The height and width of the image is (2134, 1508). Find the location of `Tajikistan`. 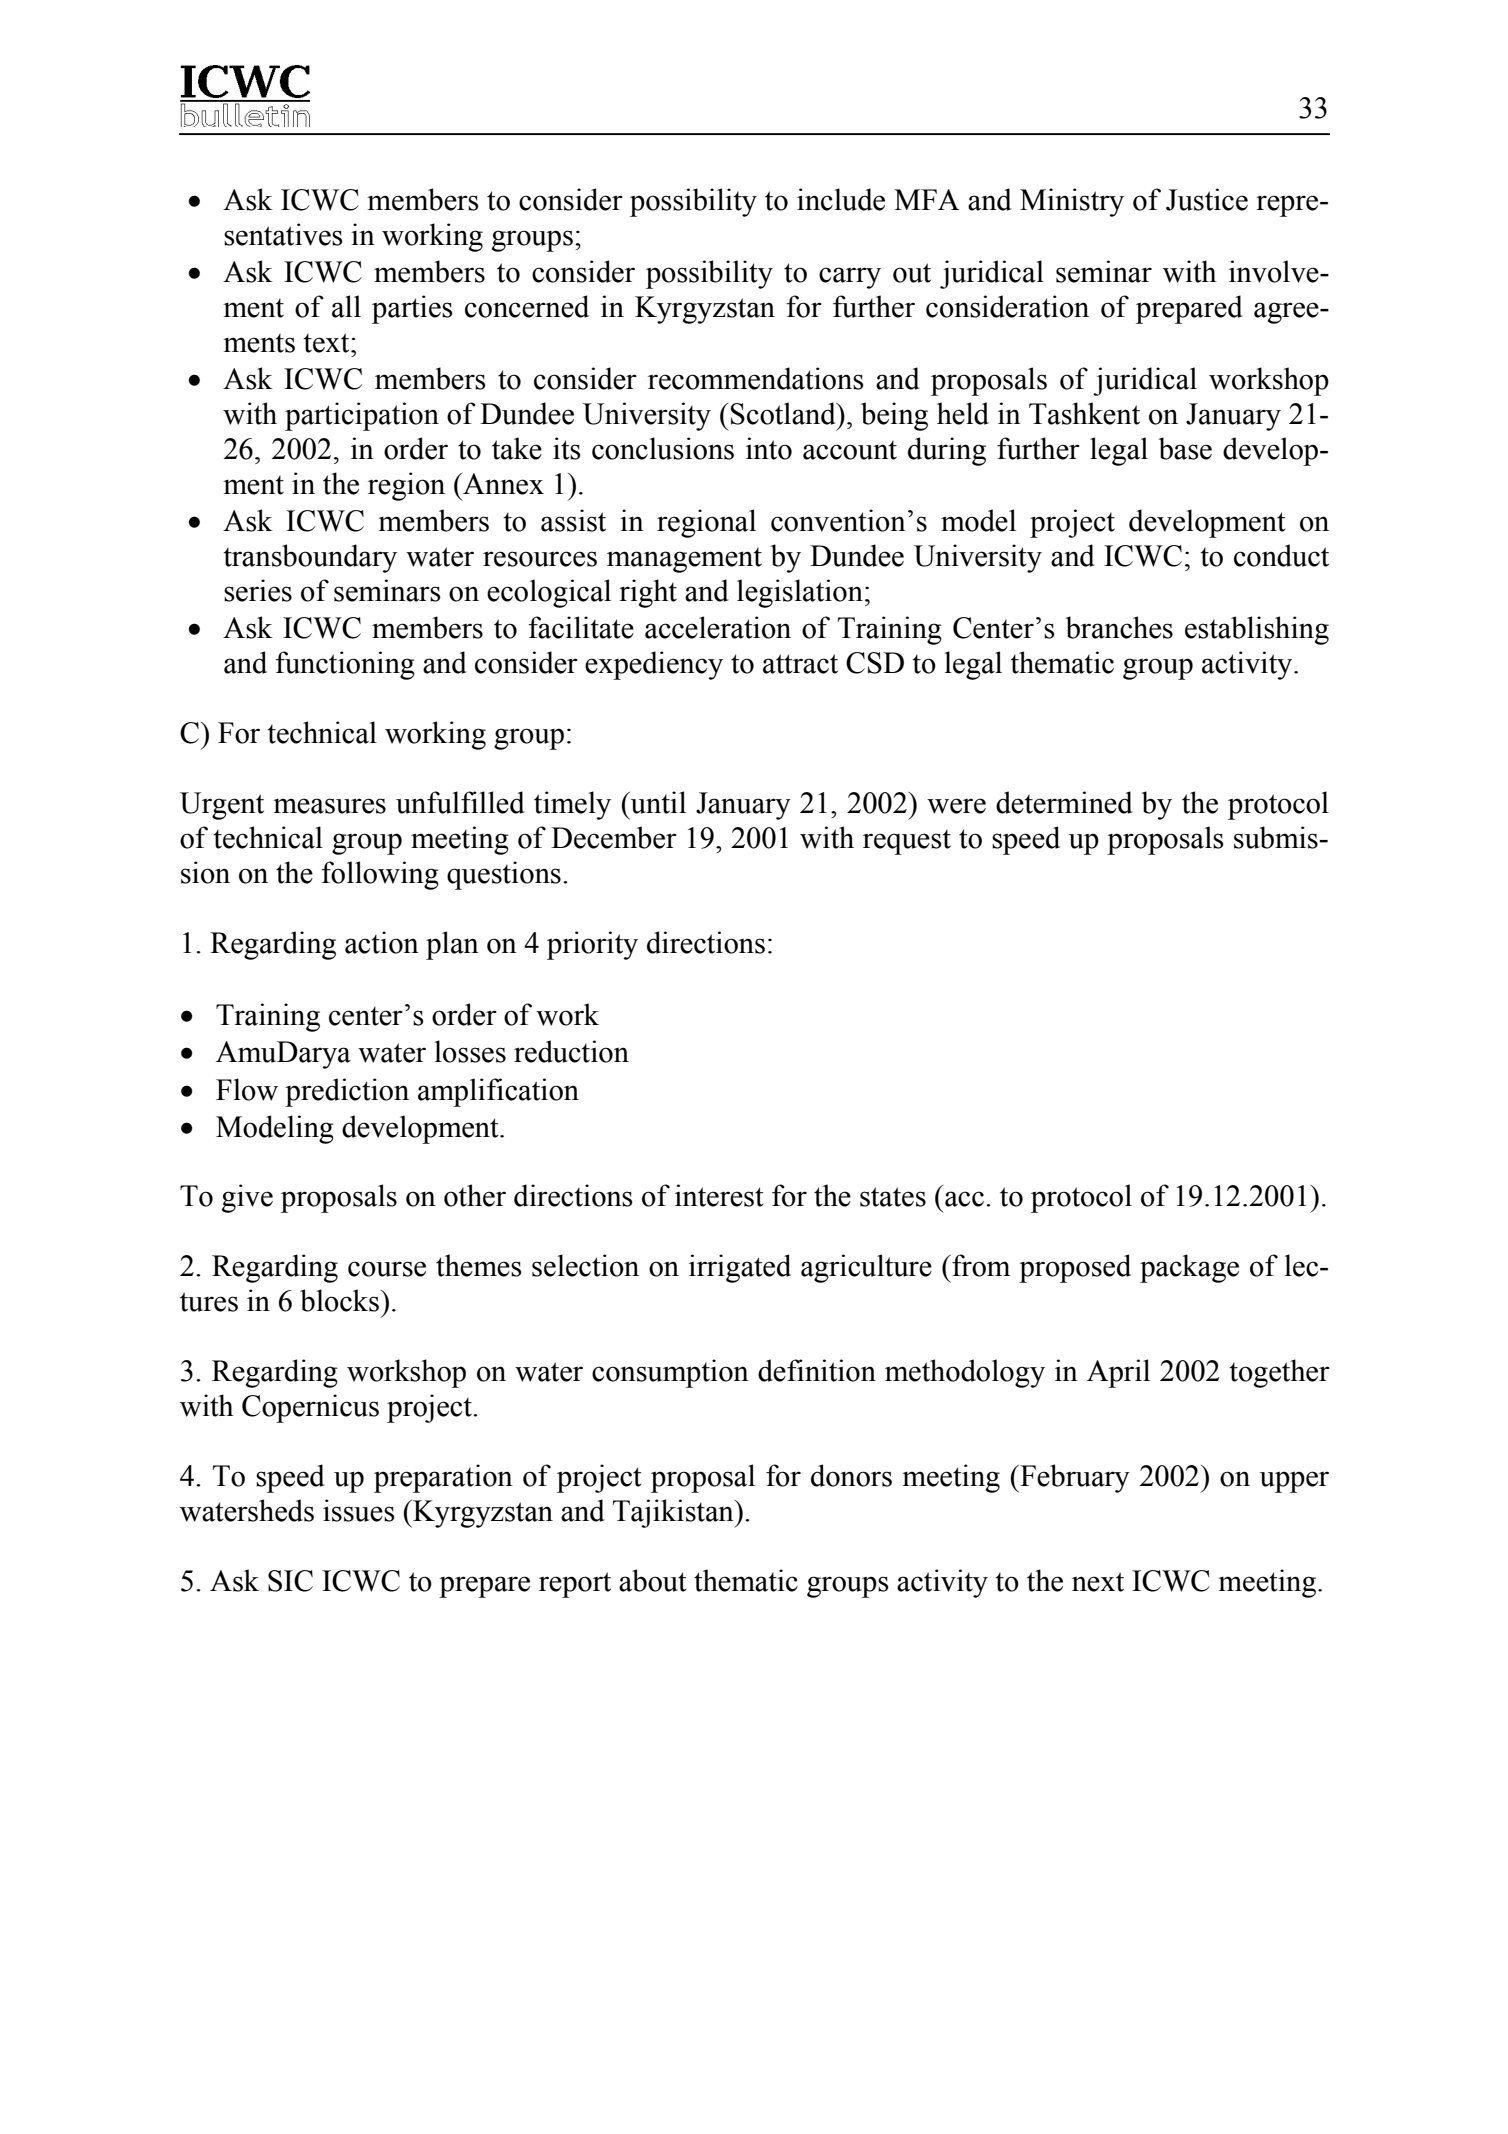

Tajikistan is located at coordinates (674, 1513).
